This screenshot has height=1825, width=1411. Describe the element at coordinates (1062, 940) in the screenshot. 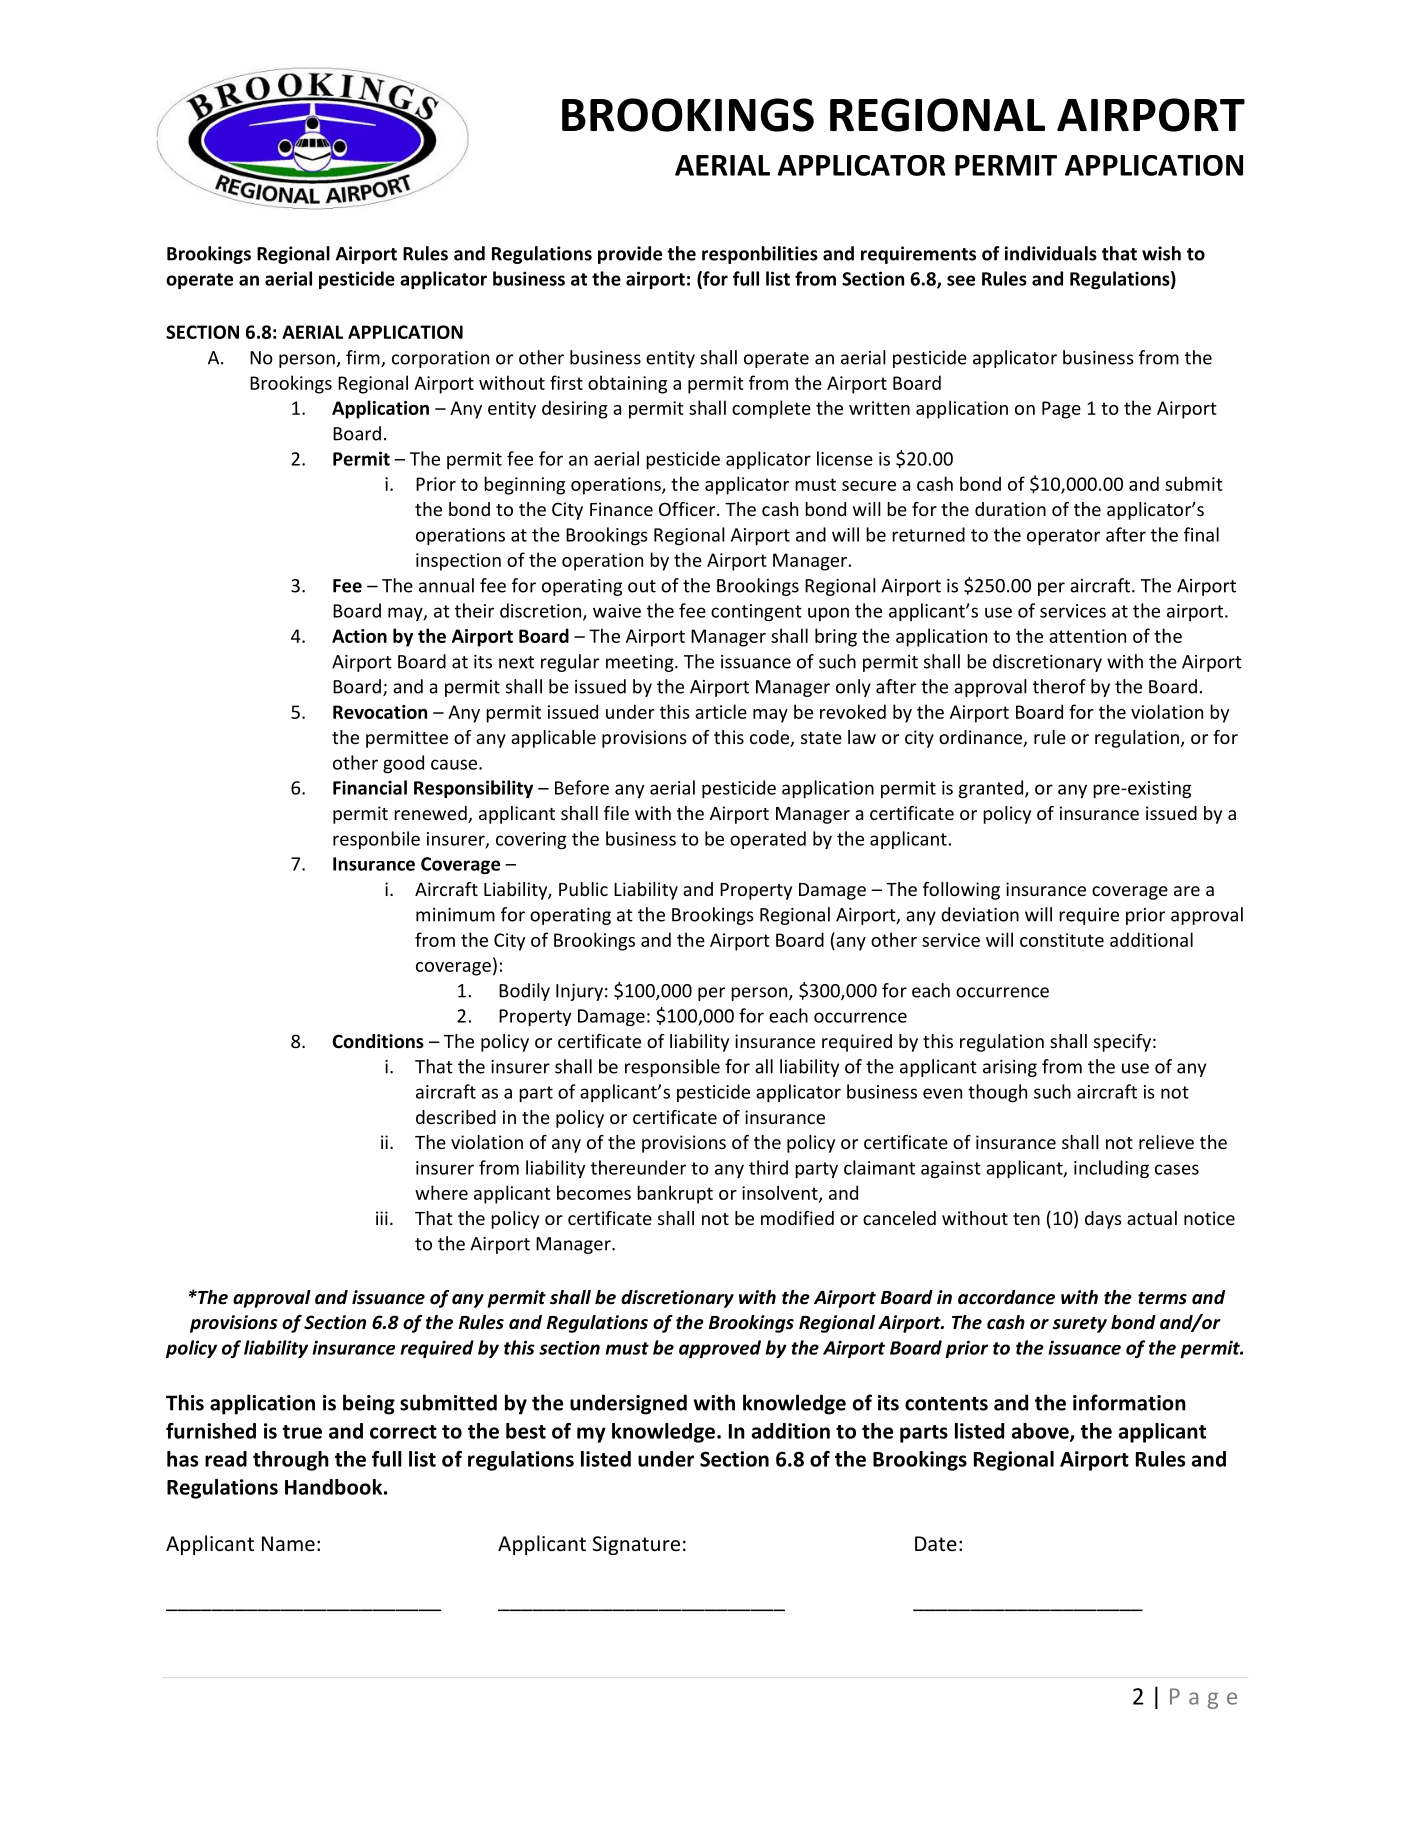

I see `constitute` at that location.
